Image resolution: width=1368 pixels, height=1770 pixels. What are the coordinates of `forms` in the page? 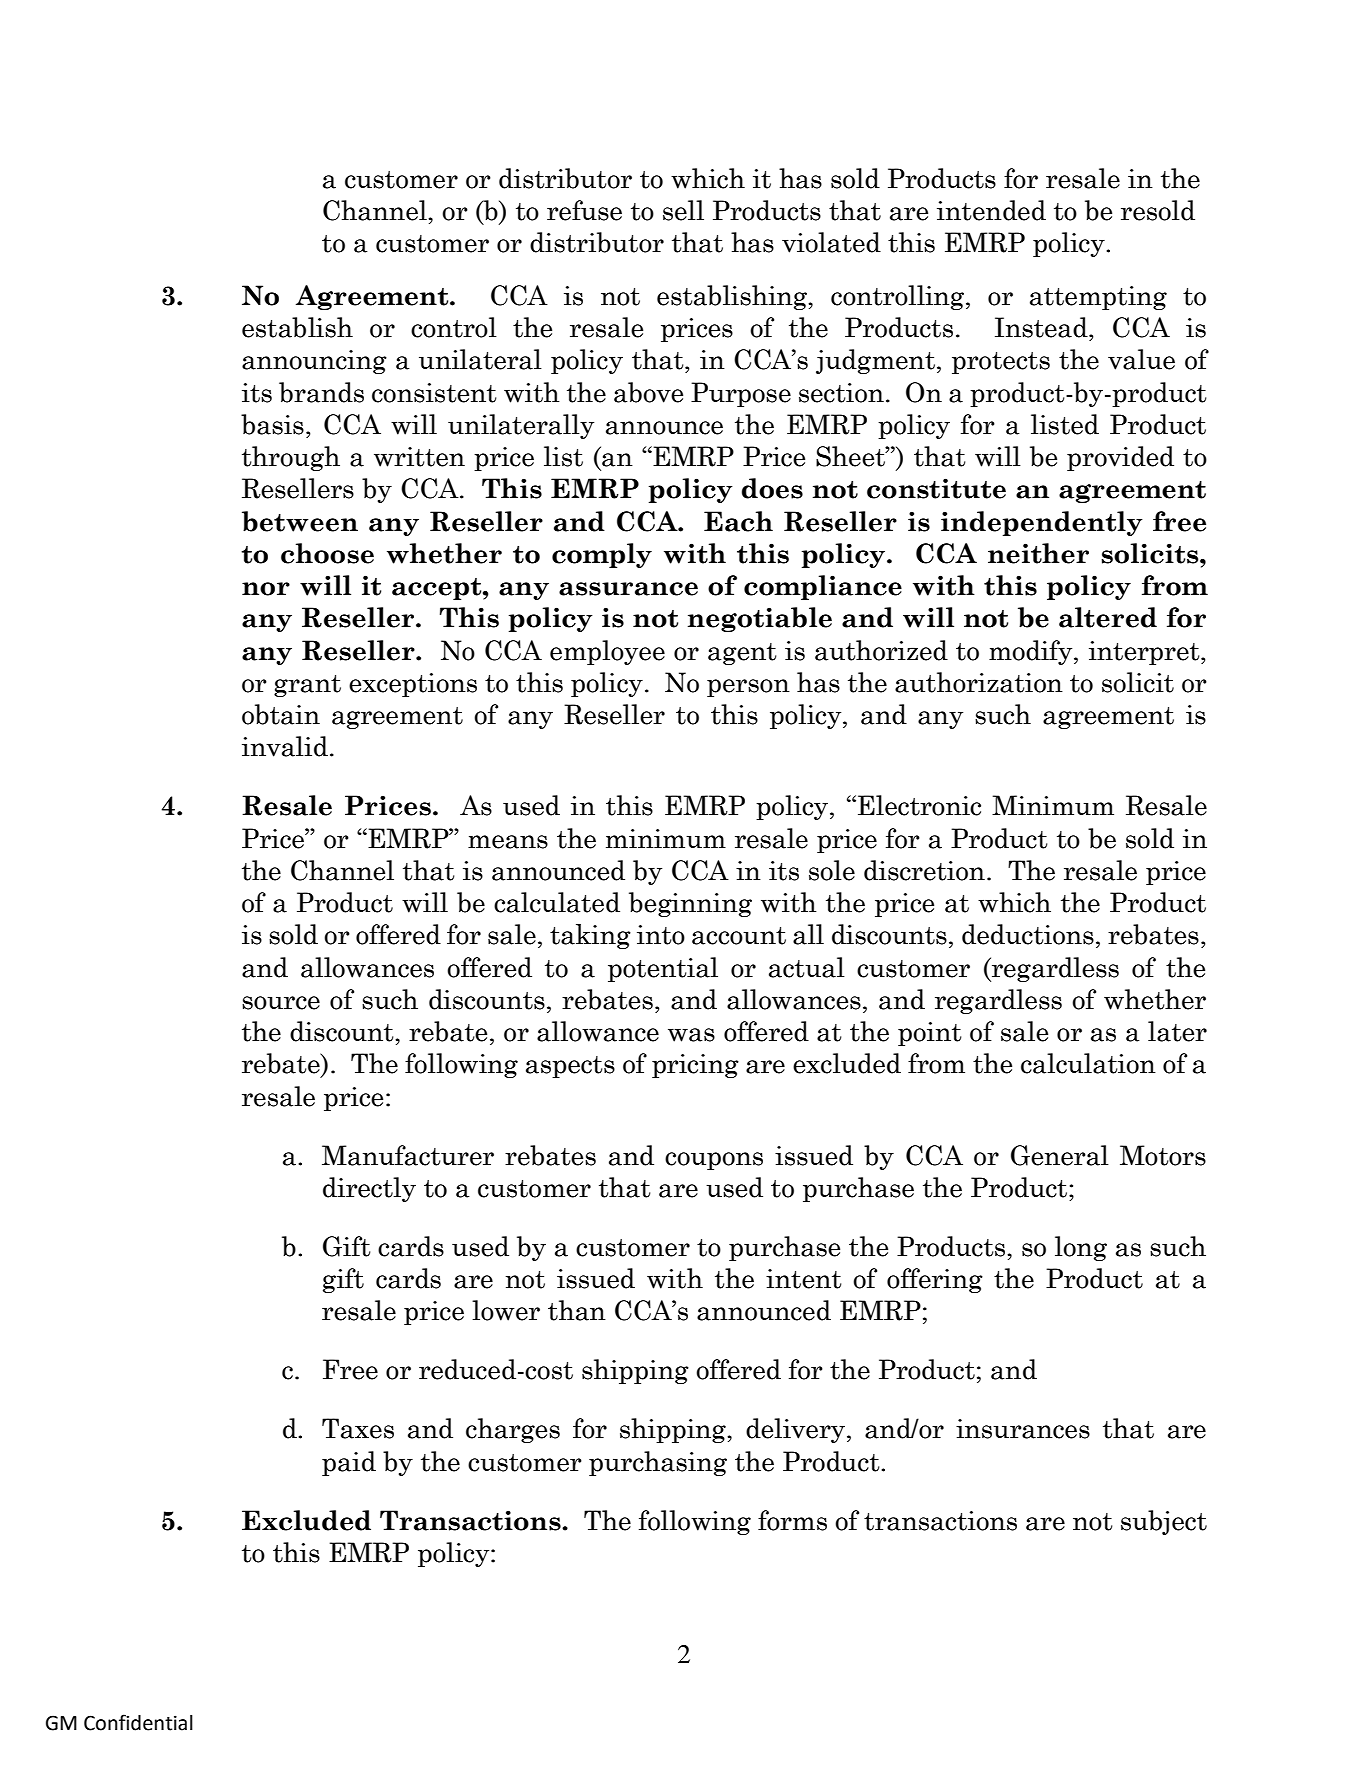 It's located at (792, 1520).
